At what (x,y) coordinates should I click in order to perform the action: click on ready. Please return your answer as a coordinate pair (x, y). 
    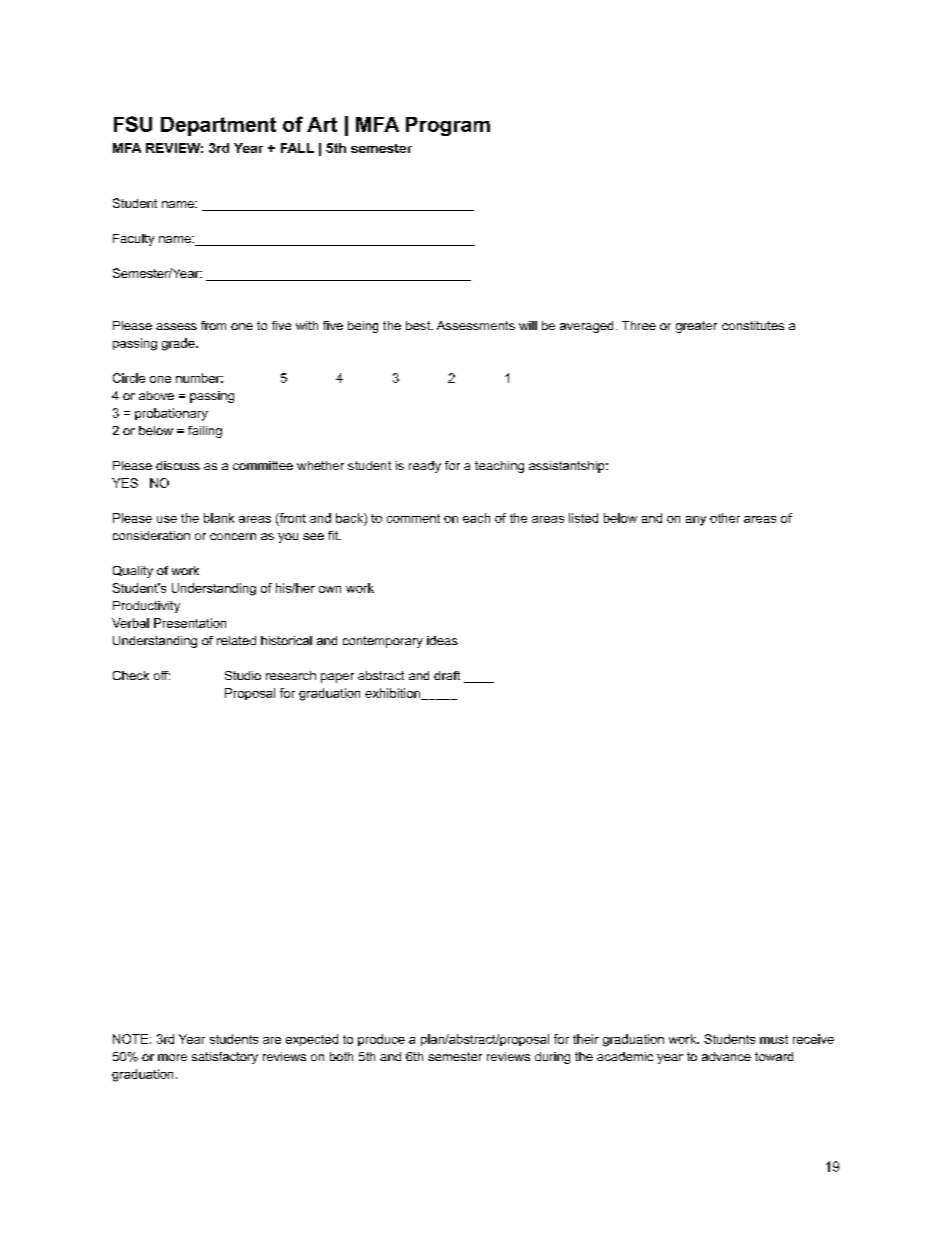
    Looking at the image, I should click on (425, 467).
